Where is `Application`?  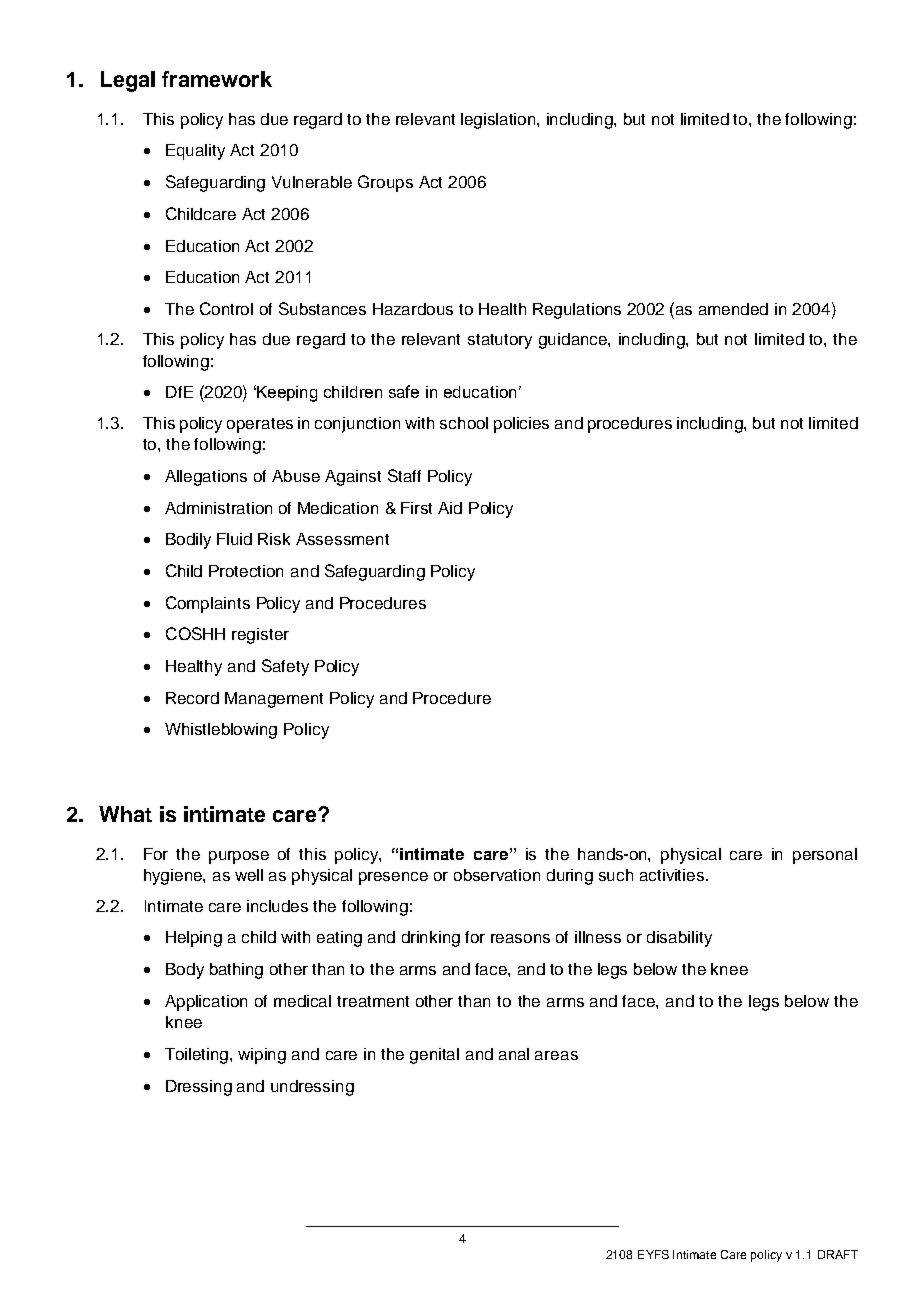
Application is located at coordinates (206, 1003).
